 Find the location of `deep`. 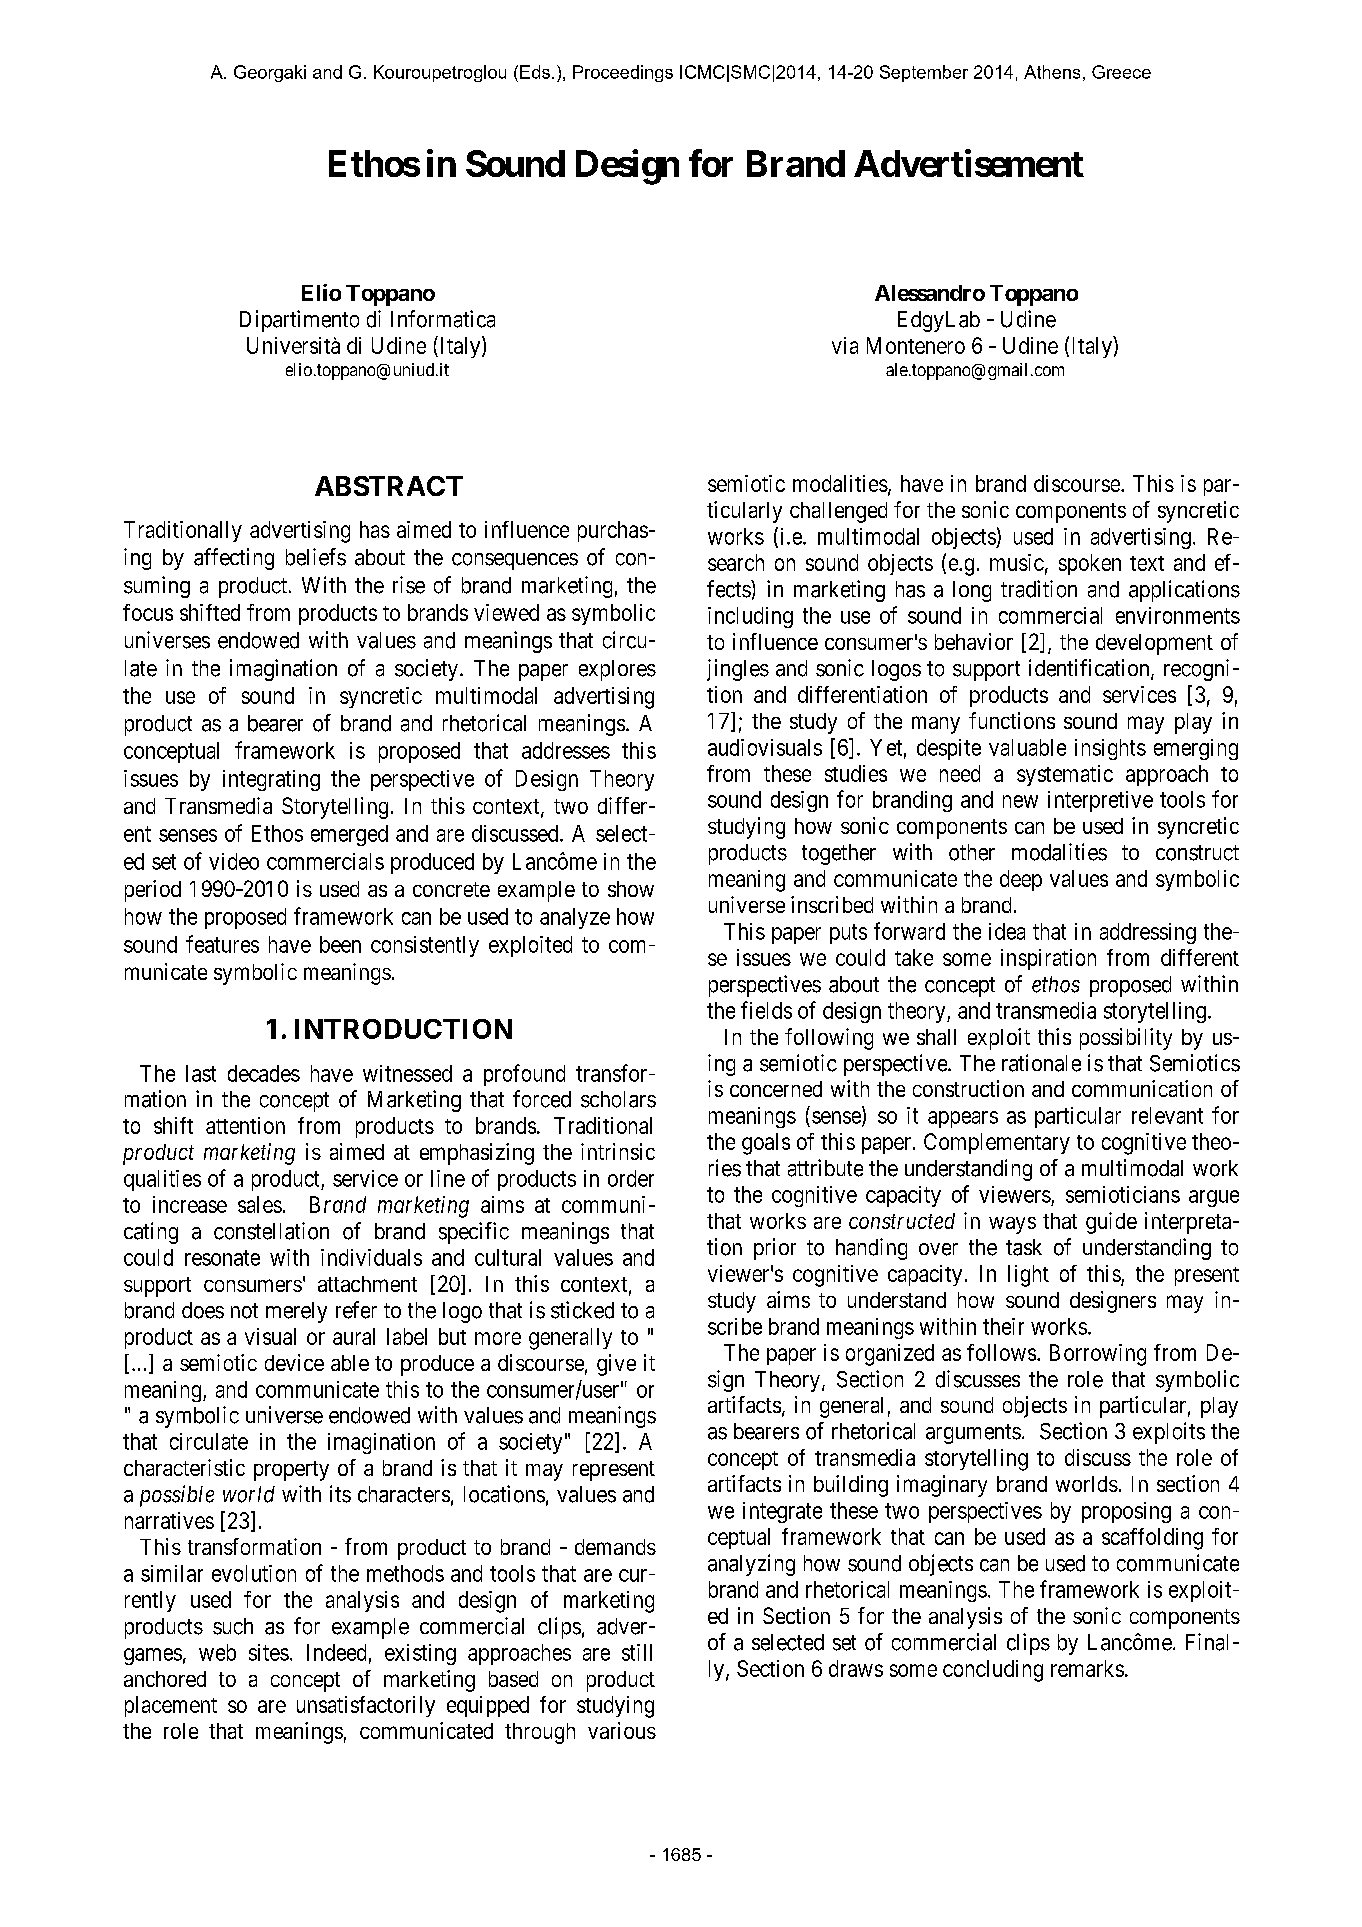

deep is located at coordinates (1021, 880).
